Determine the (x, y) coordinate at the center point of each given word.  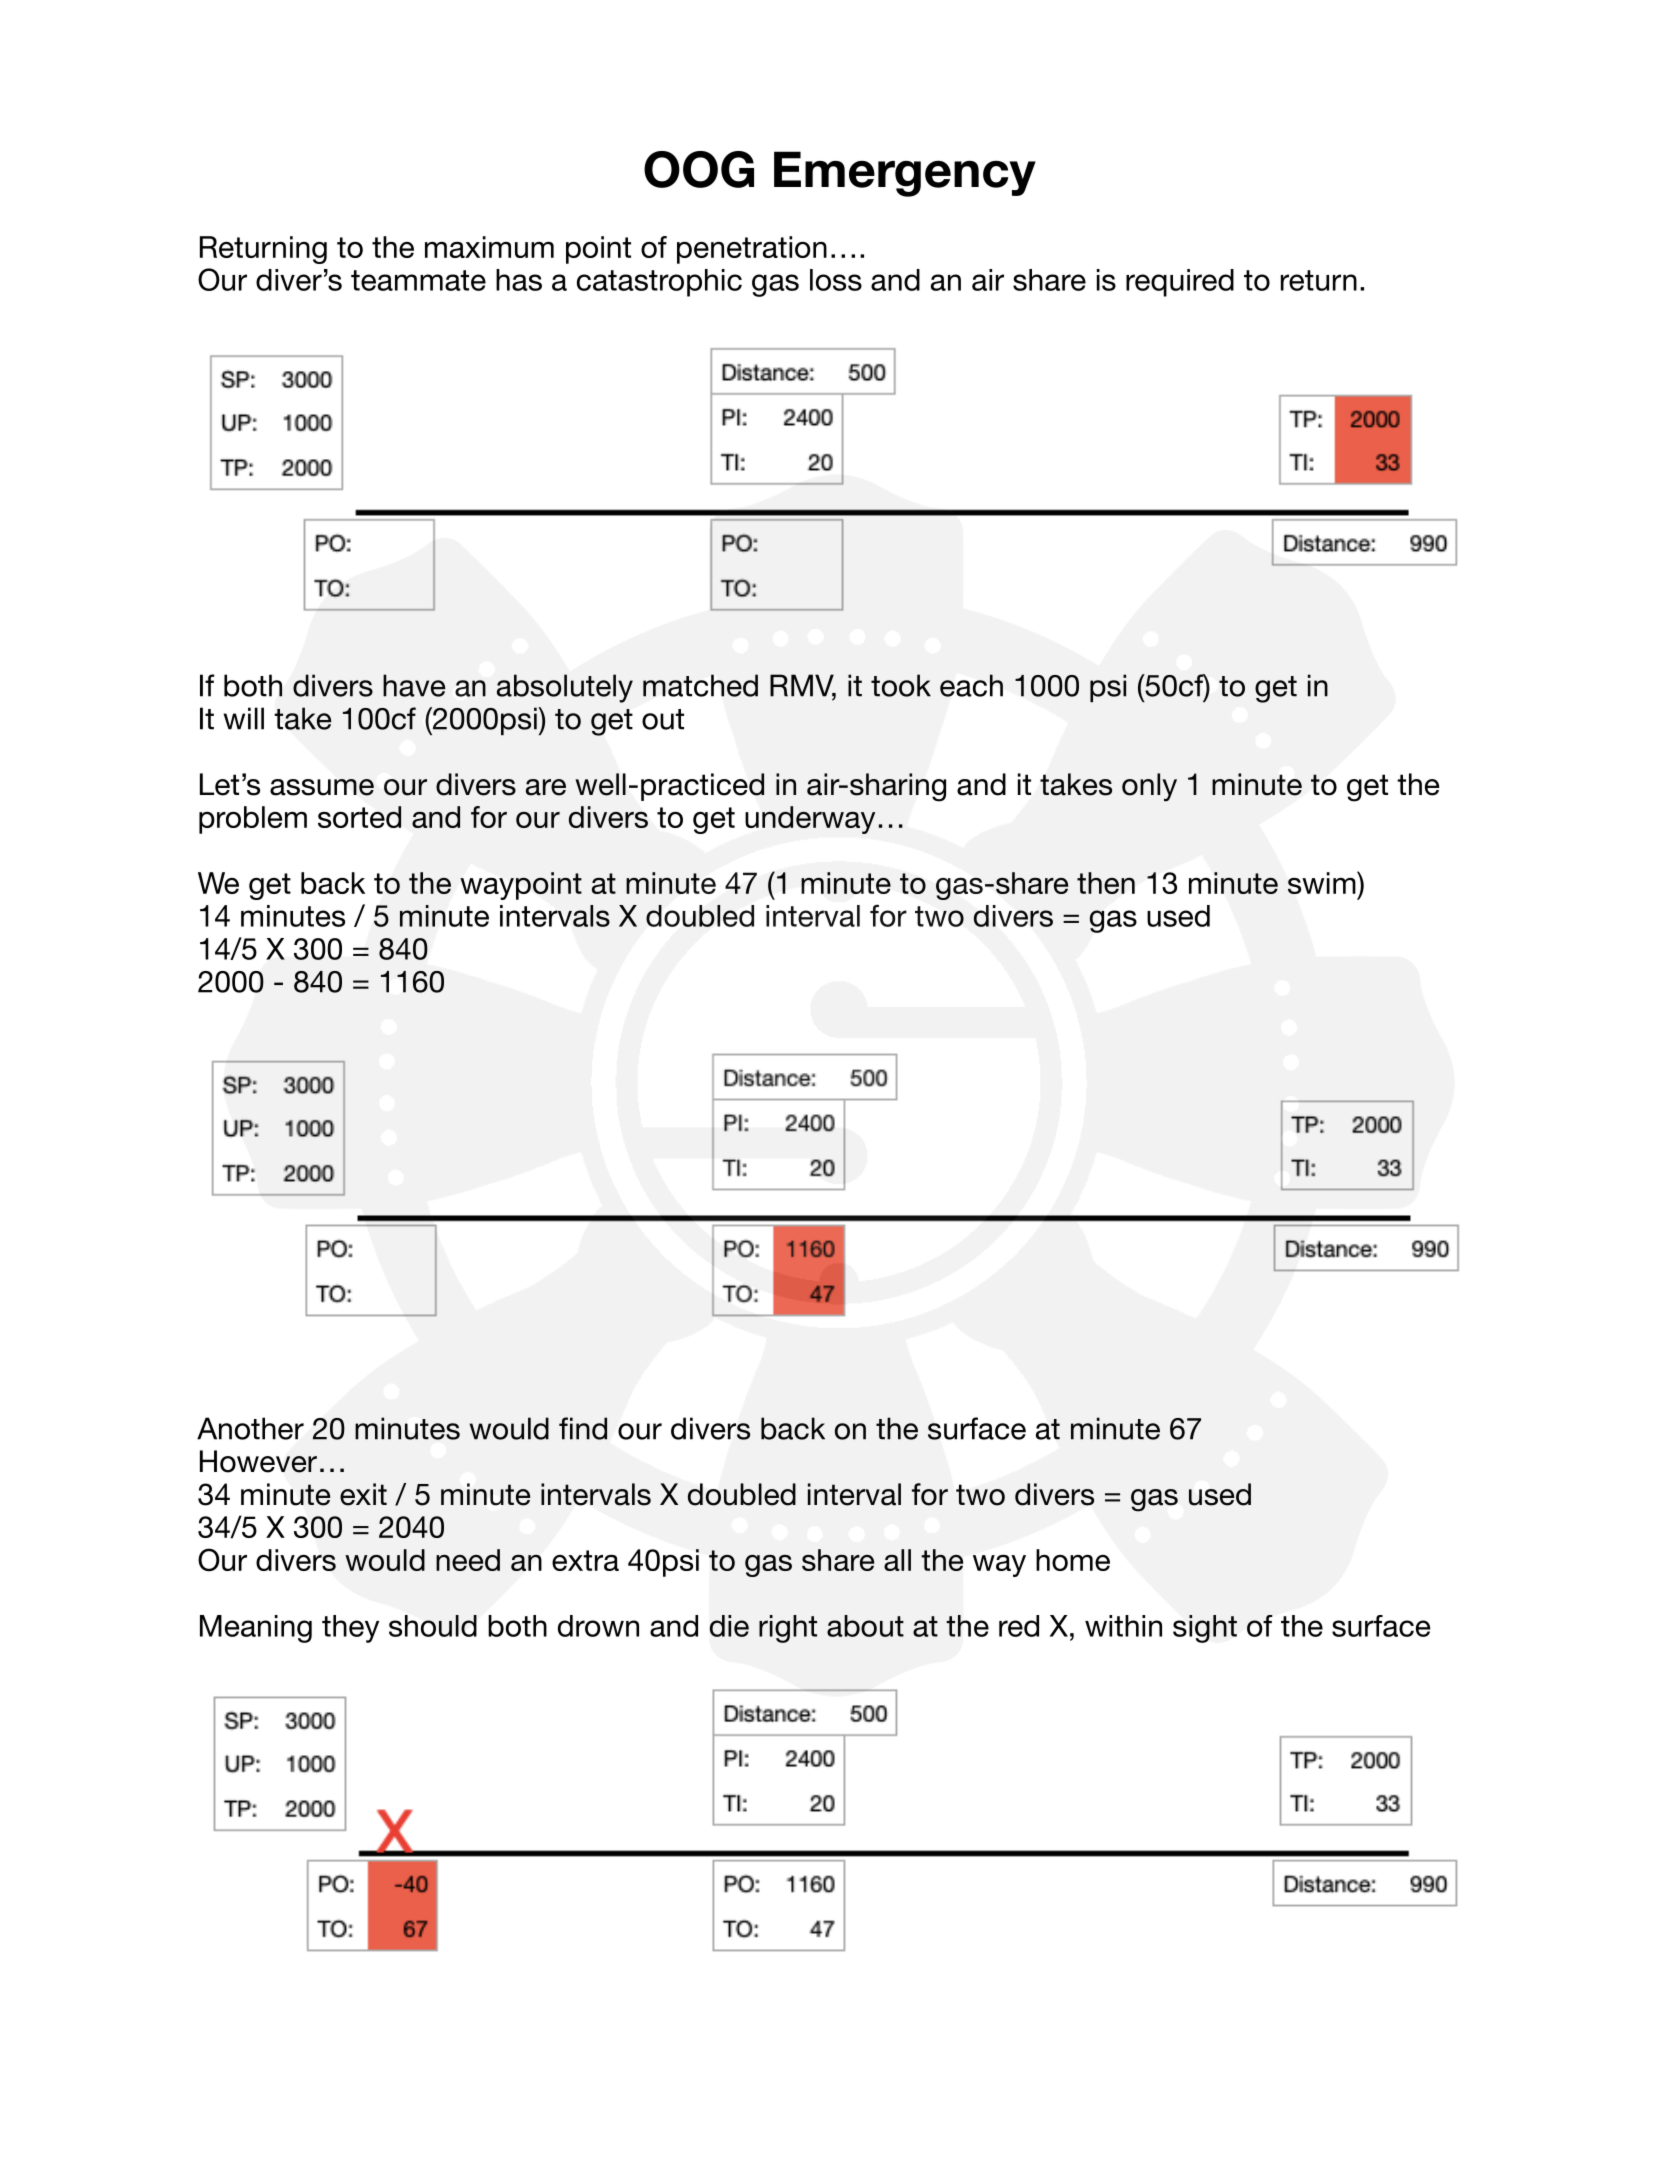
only (1149, 787)
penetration (752, 250)
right (788, 1629)
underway (810, 820)
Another (250, 1428)
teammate (418, 280)
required (1180, 283)
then (1106, 883)
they (350, 1629)
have (414, 685)
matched (700, 685)
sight (1205, 1629)
